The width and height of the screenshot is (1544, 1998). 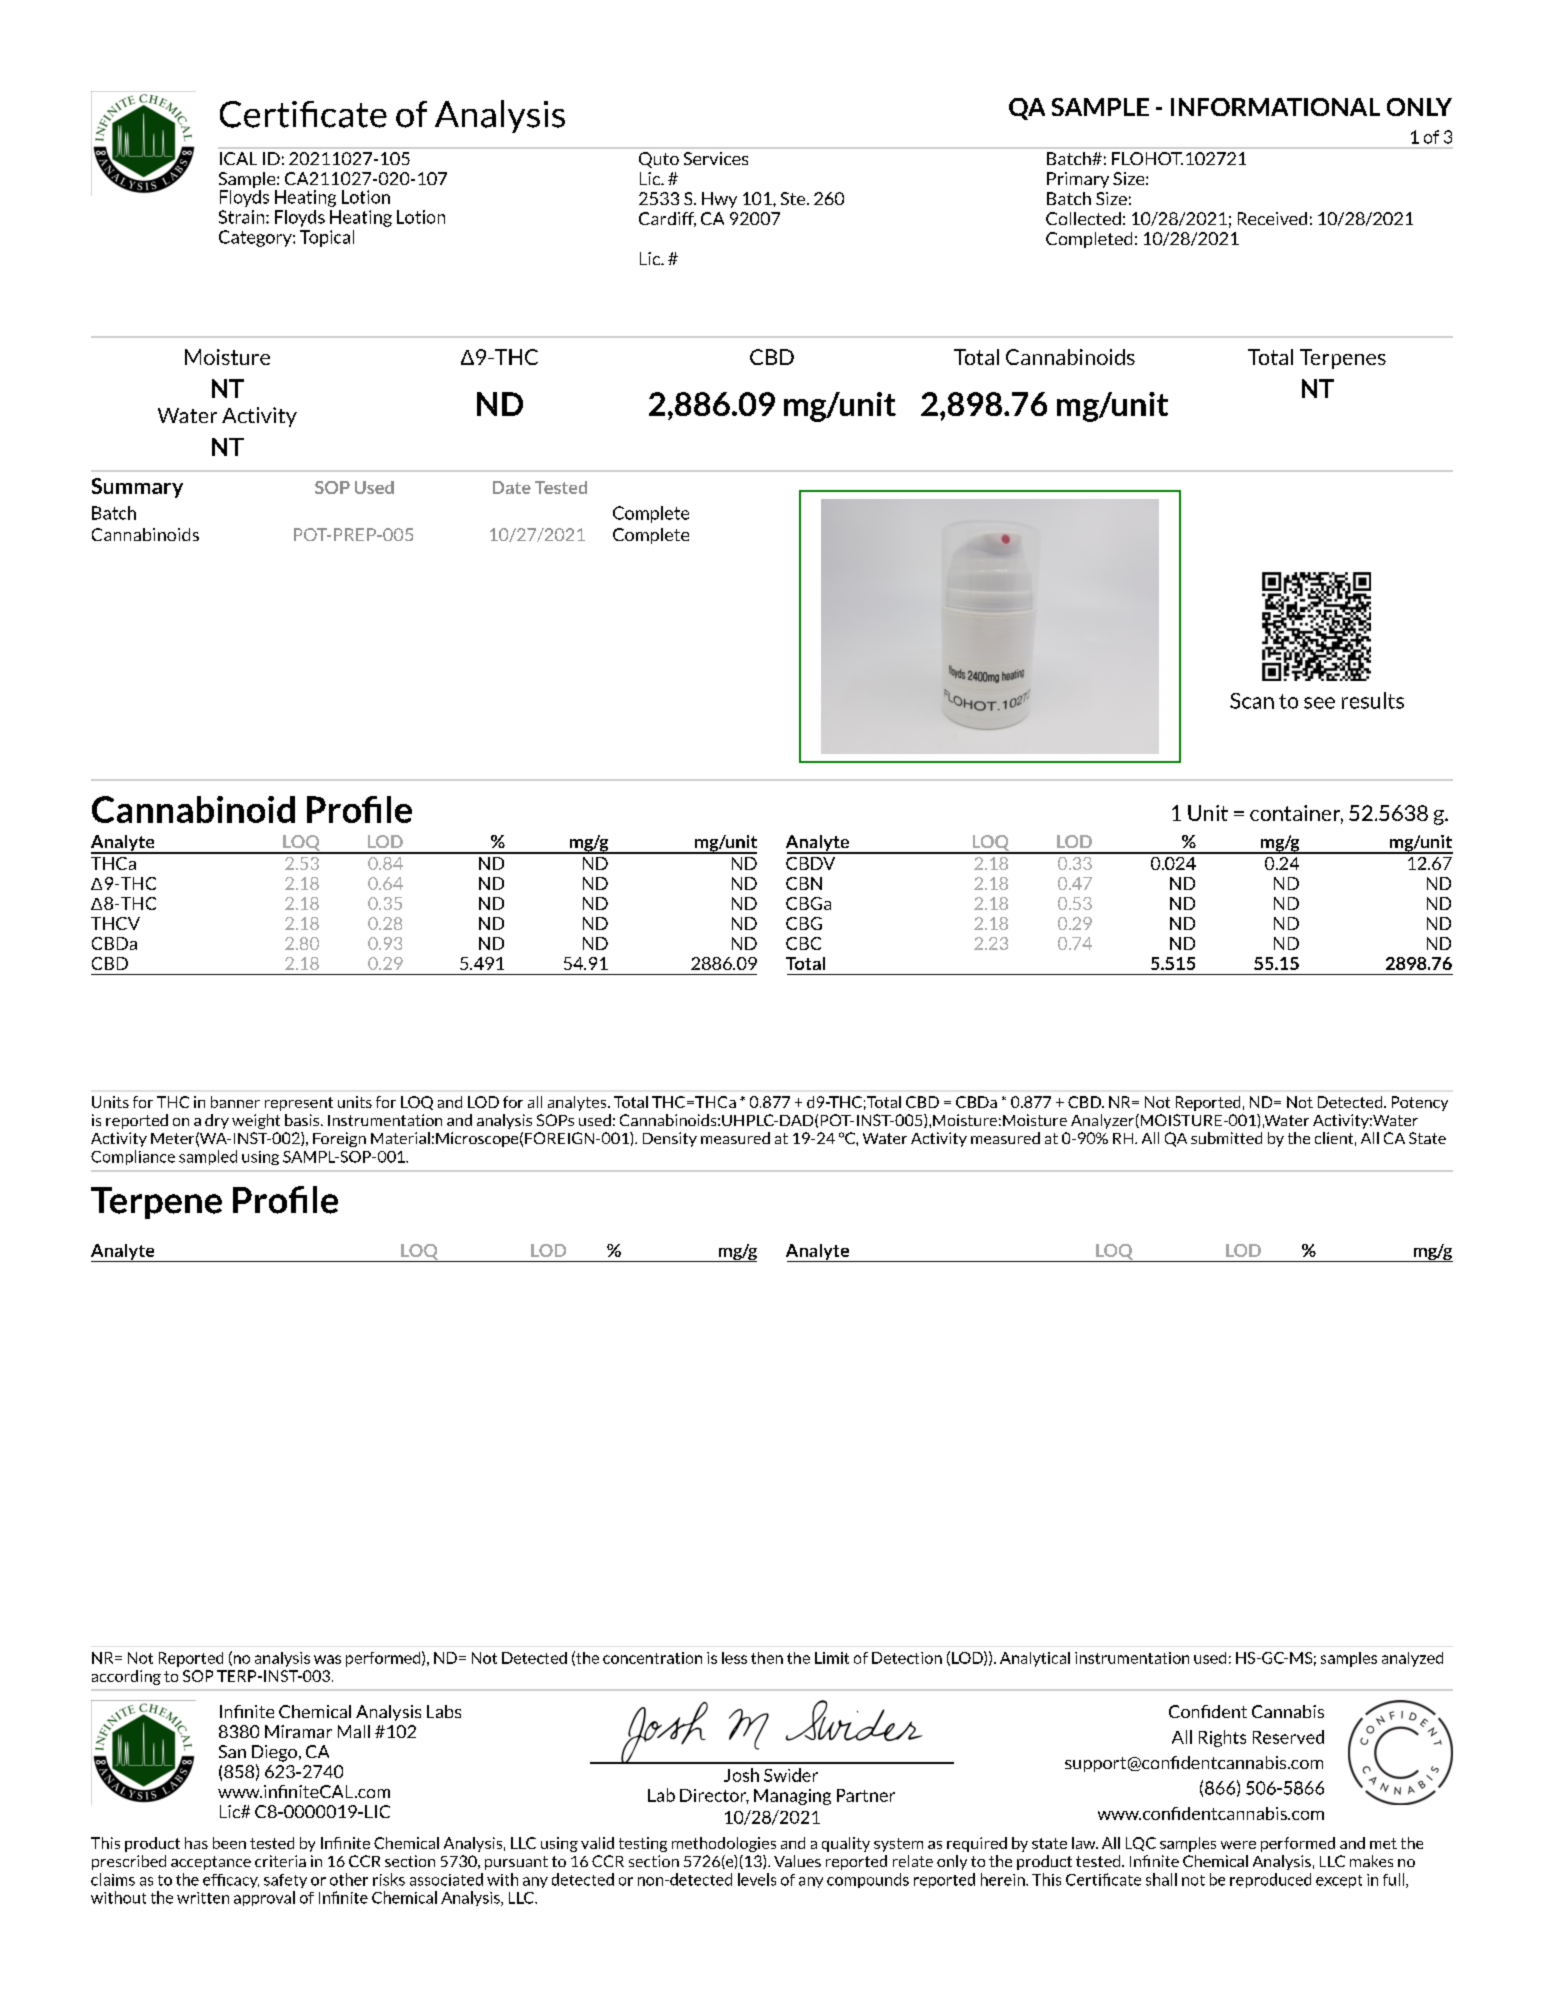 I want to click on then, so click(x=767, y=1658).
